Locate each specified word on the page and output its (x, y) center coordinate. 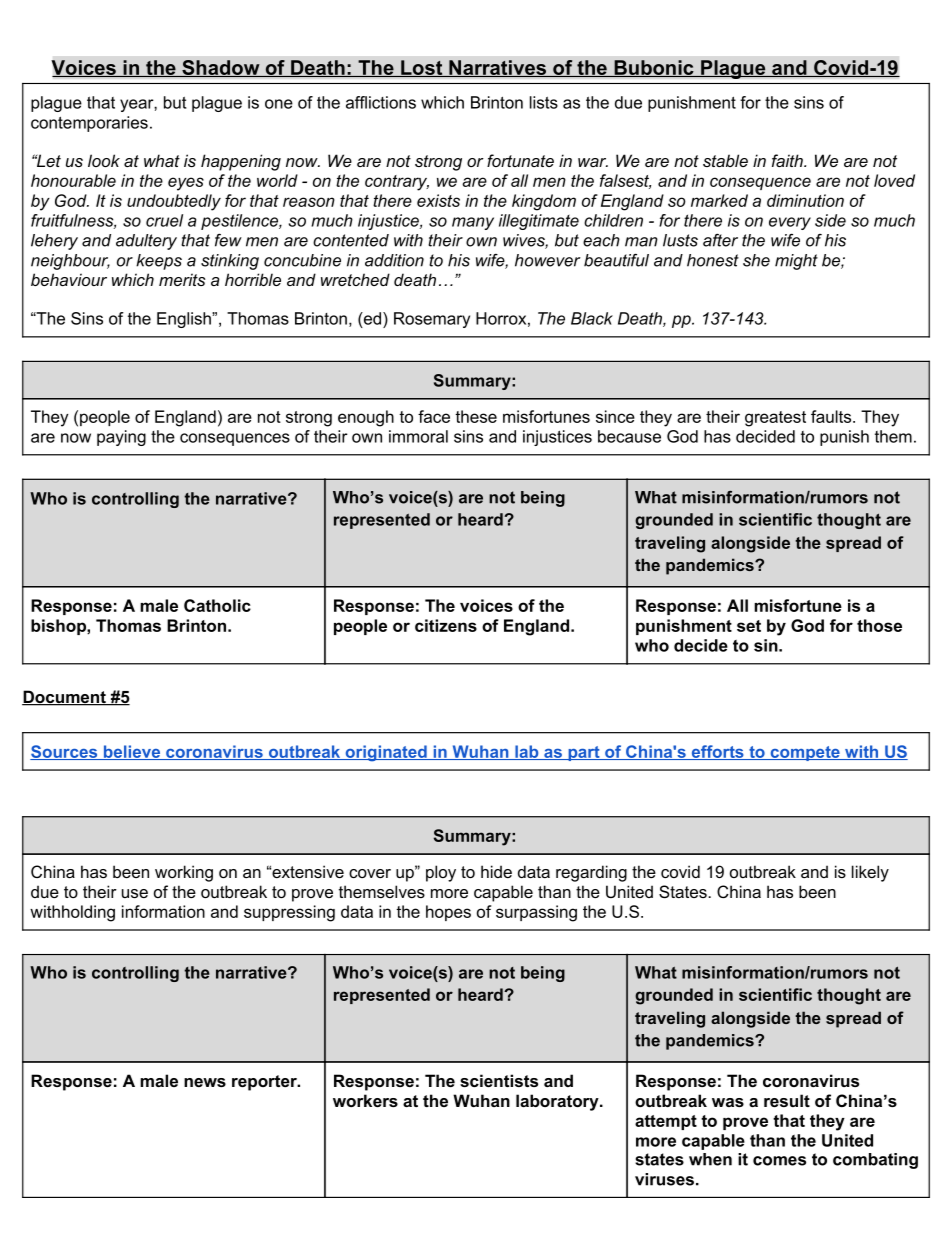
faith (788, 160)
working (184, 873)
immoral (418, 436)
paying (121, 438)
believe (132, 752)
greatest (775, 419)
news (205, 1082)
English (185, 320)
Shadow (221, 68)
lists (544, 102)
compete (805, 753)
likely (870, 873)
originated (386, 753)
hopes (448, 913)
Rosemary (432, 320)
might (796, 262)
